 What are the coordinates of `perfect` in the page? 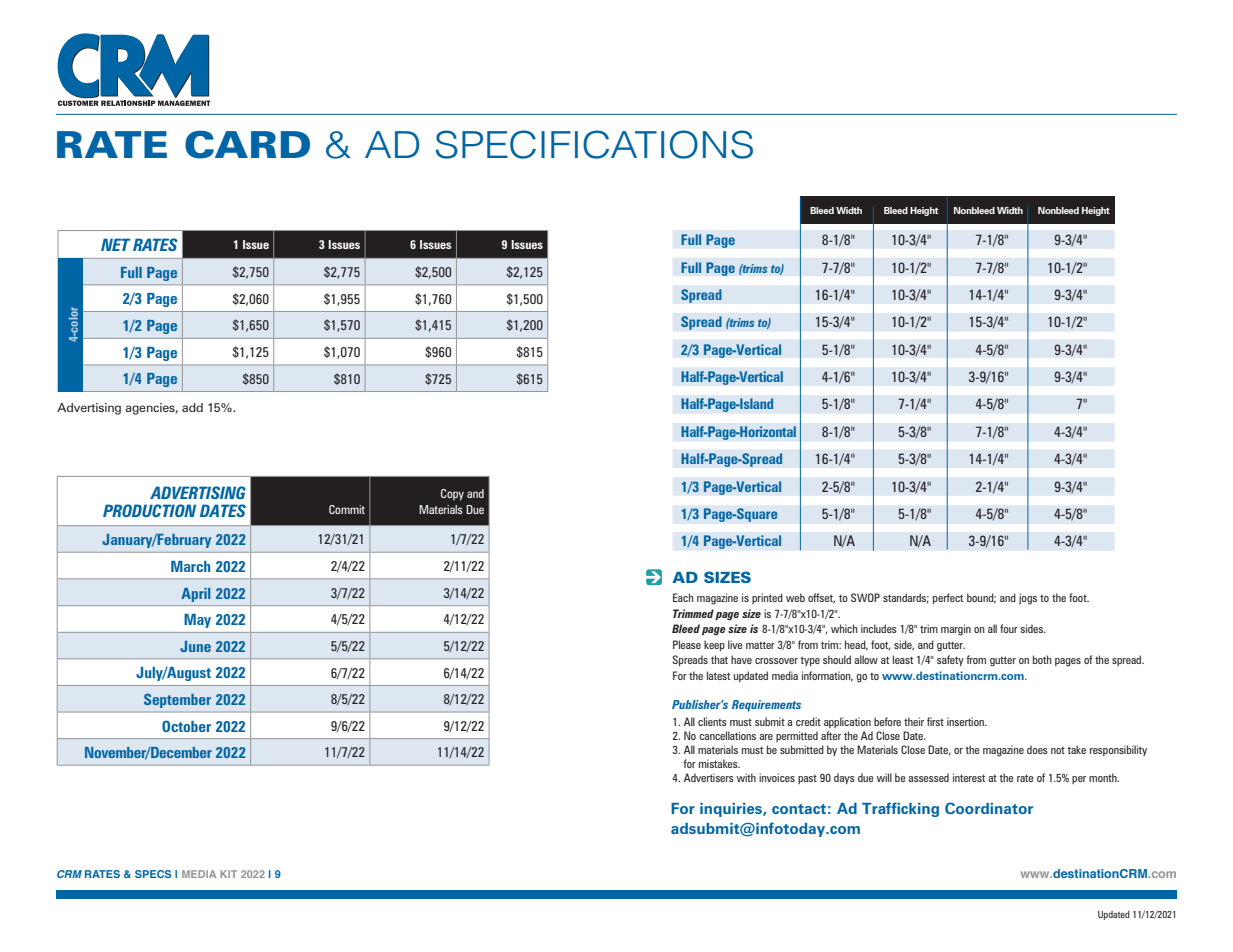 It's located at (948, 598).
